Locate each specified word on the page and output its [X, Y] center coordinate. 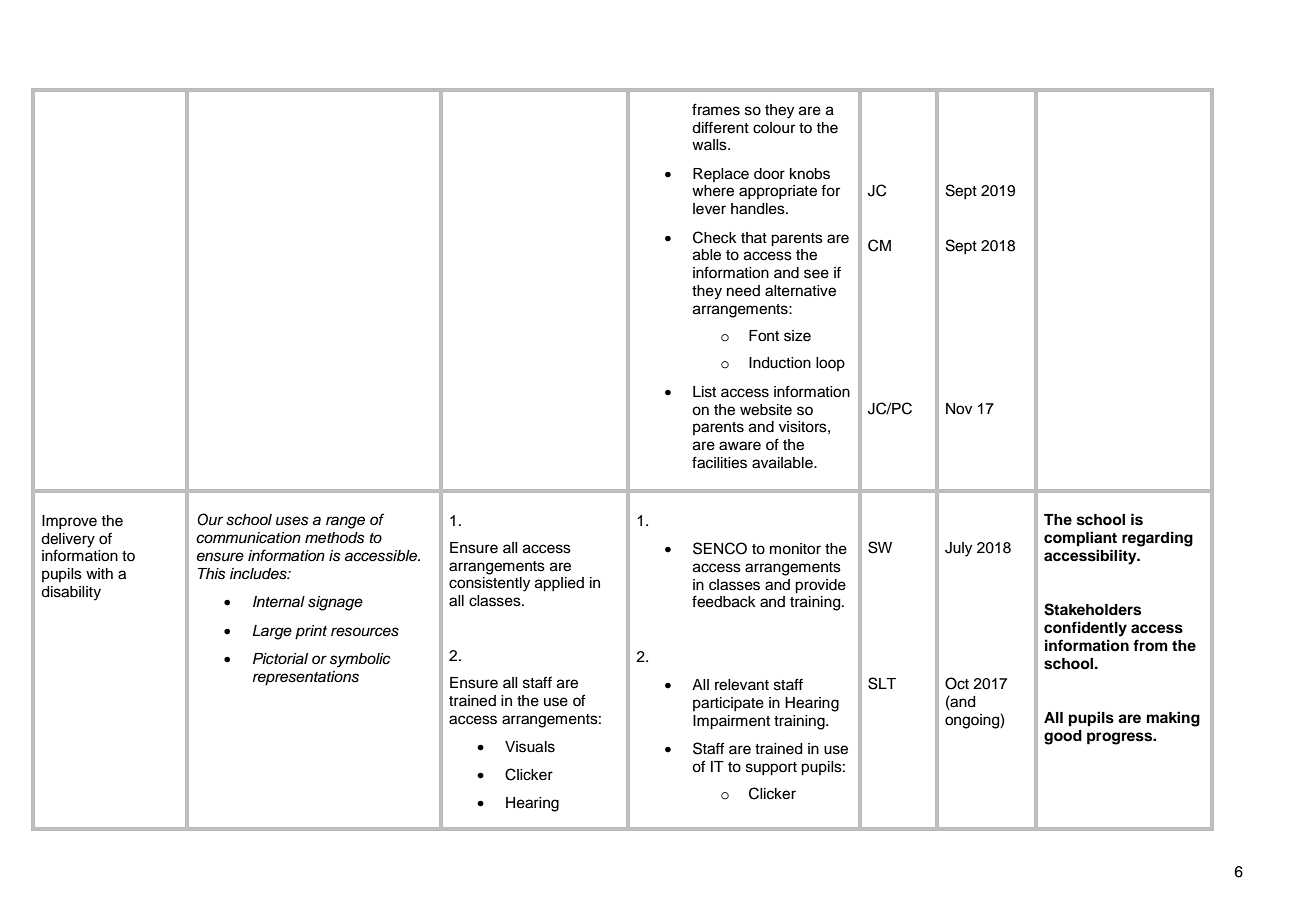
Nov [959, 409]
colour [774, 128]
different [720, 127]
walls [710, 145]
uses [292, 521]
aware [740, 446]
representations [306, 678]
